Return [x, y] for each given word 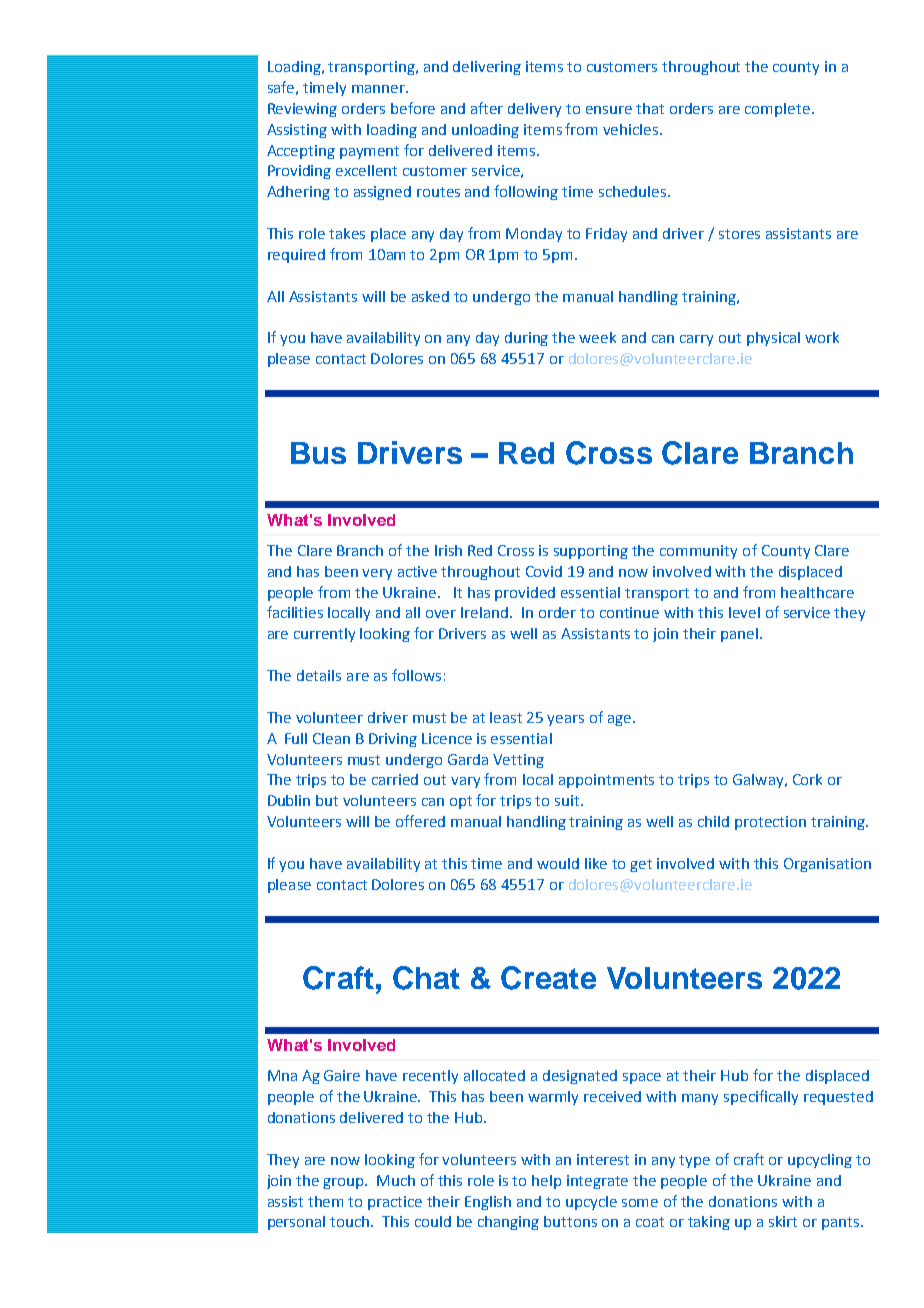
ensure [609, 110]
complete [777, 110]
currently [324, 635]
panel [739, 635]
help [546, 1182]
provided [525, 594]
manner [380, 89]
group [345, 1183]
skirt [783, 1221]
